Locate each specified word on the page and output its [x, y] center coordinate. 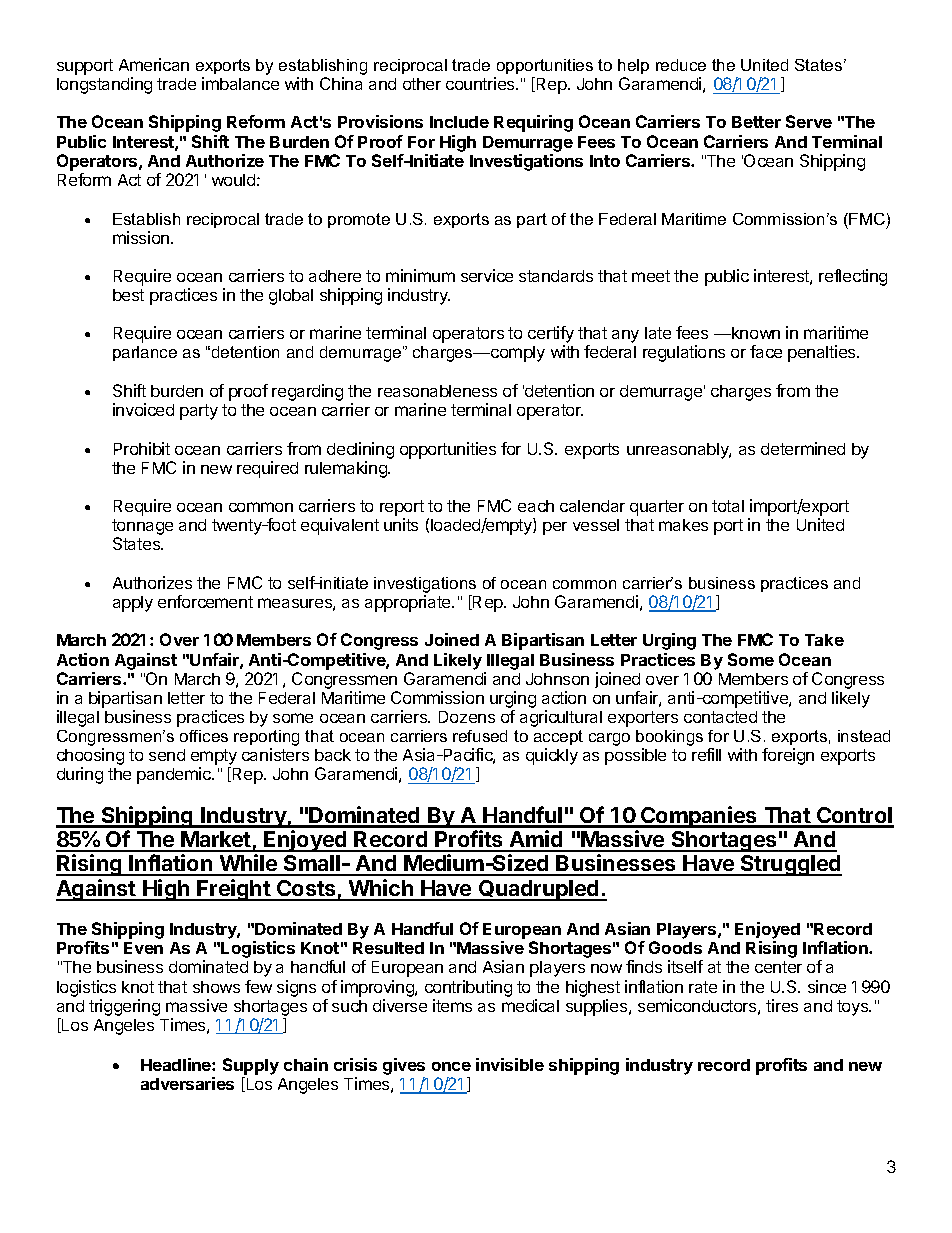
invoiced [143, 409]
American [154, 64]
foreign [788, 756]
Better [756, 122]
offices [204, 736]
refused [480, 736]
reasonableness [437, 391]
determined [803, 448]
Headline [177, 1064]
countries [481, 83]
